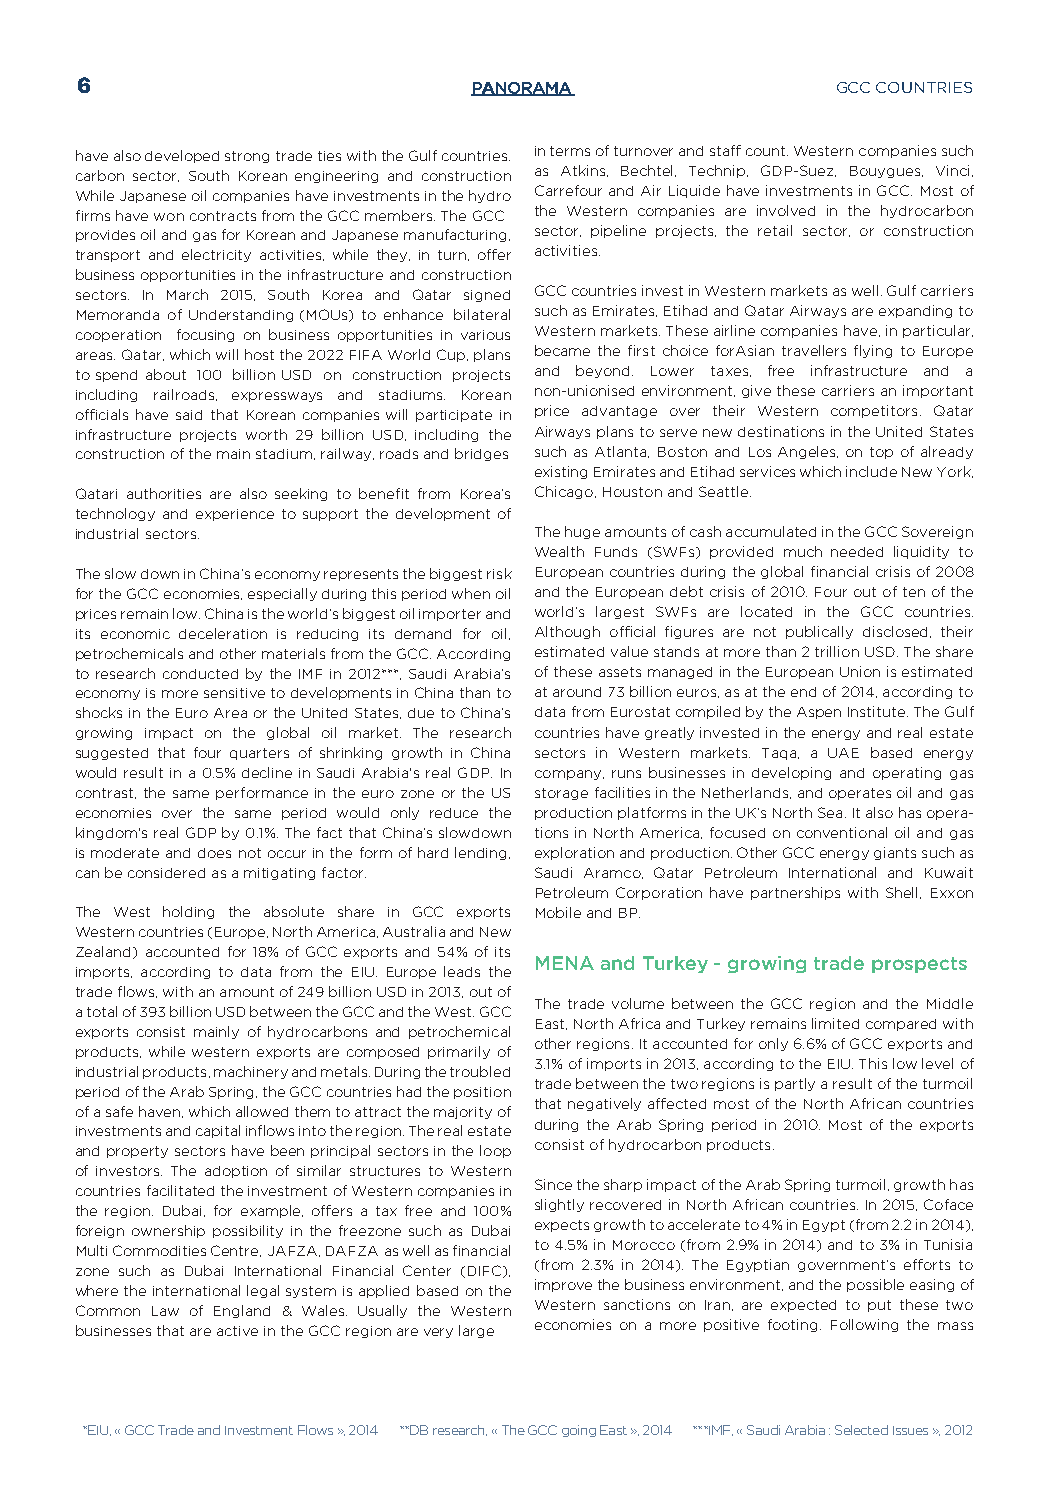 Image resolution: width=1051 pixels, height=1487 pixels. Describe the element at coordinates (901, 892) in the image. I see `Shell` at that location.
